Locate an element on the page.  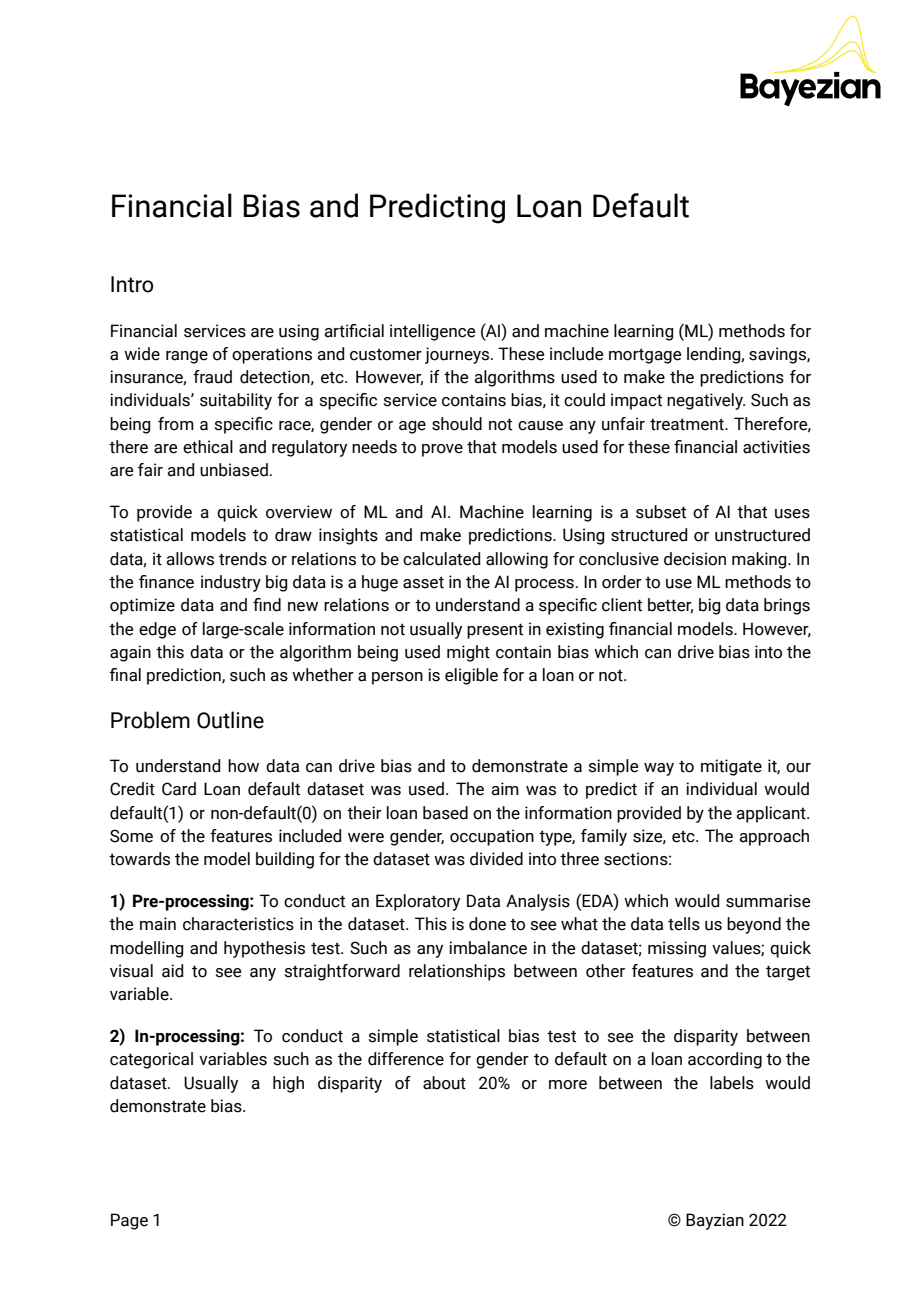
imbalance is located at coordinates (488, 948).
